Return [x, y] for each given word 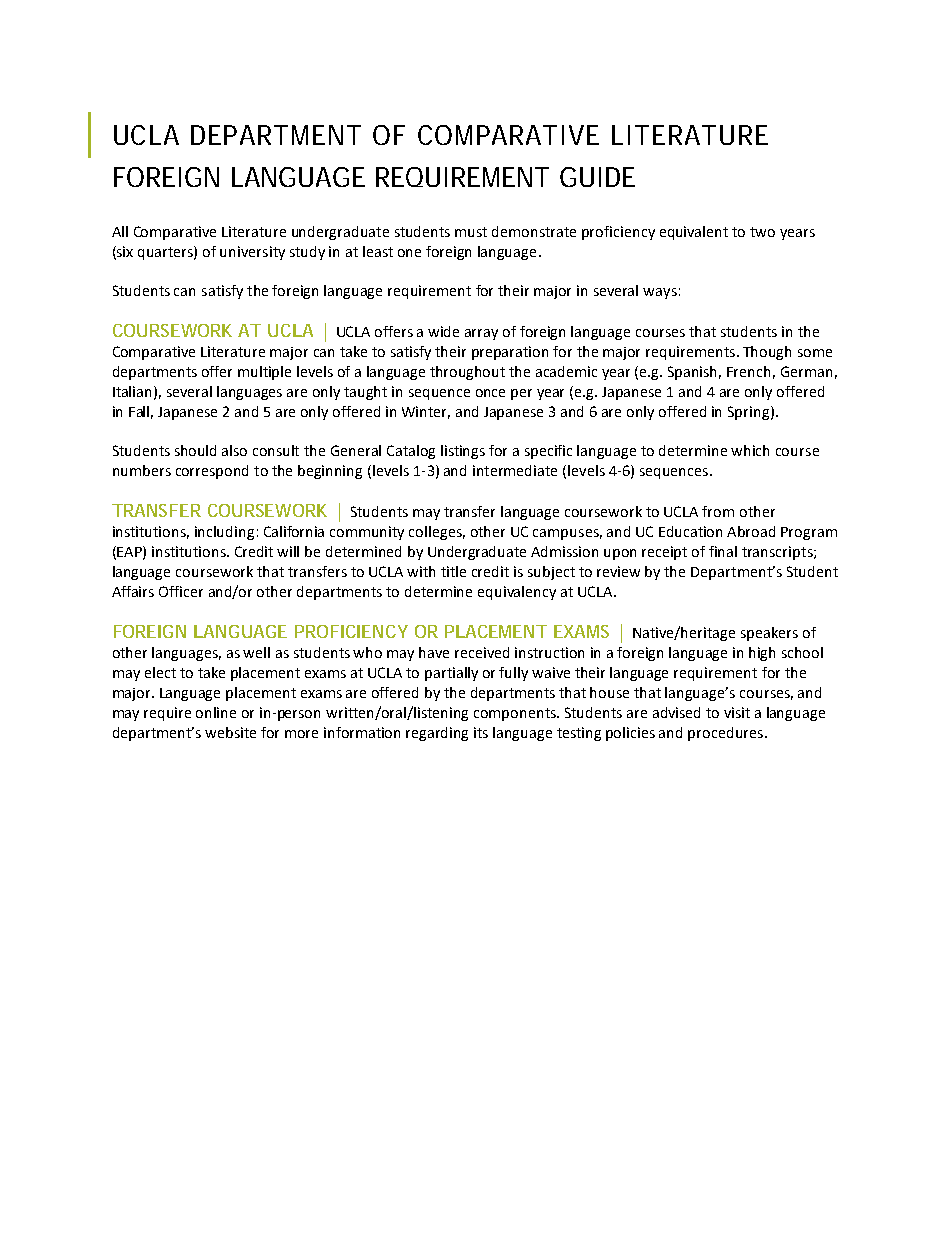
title [453, 571]
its [481, 732]
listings [463, 452]
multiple [264, 373]
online [216, 712]
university [252, 253]
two [762, 232]
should [195, 450]
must [471, 232]
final [723, 551]
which [750, 450]
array [481, 334]
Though [767, 353]
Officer [181, 591]
